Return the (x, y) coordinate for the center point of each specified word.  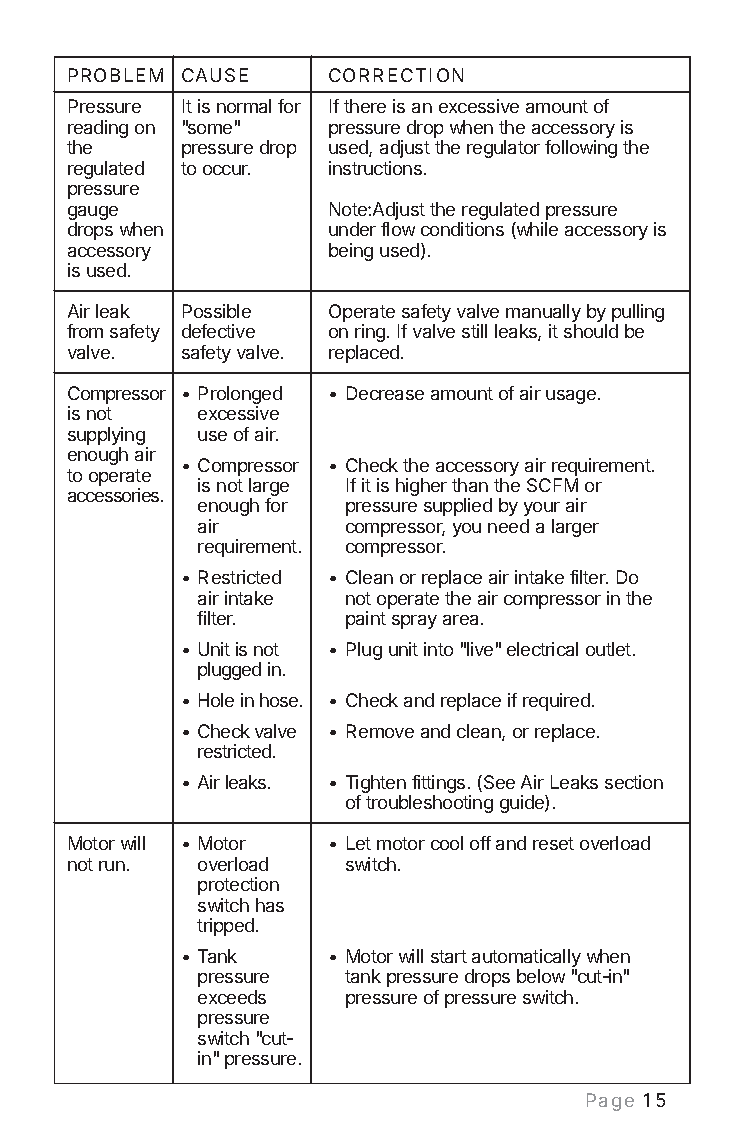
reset (553, 843)
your (542, 509)
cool (447, 843)
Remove (380, 731)
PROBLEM (116, 75)
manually (543, 314)
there (365, 106)
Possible (217, 311)
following (581, 149)
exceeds (232, 997)
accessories (115, 495)
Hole (216, 700)
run (112, 866)
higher (421, 487)
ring (370, 335)
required (556, 702)
